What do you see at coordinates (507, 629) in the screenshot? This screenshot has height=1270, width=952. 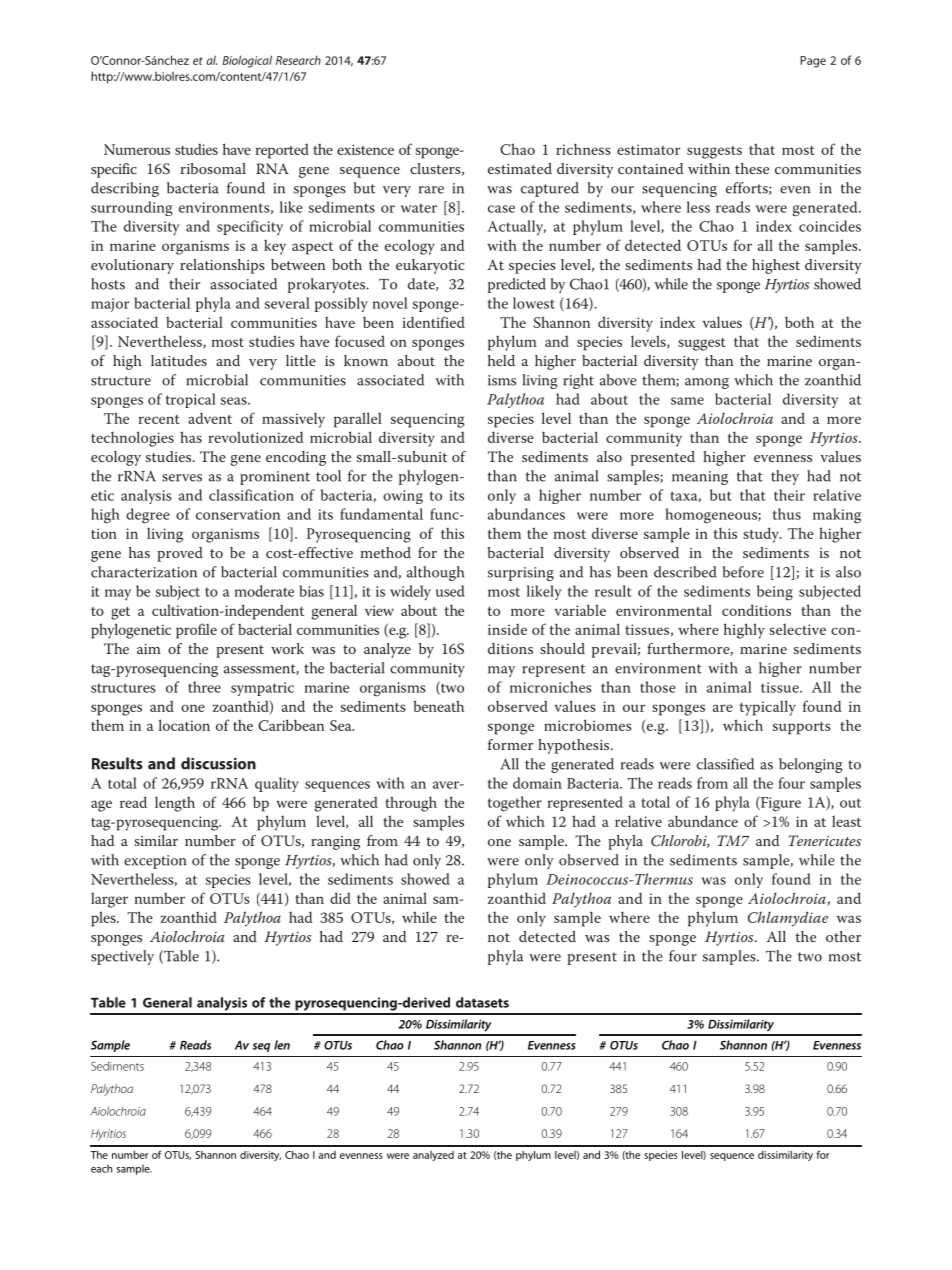 I see `inside` at bounding box center [507, 629].
